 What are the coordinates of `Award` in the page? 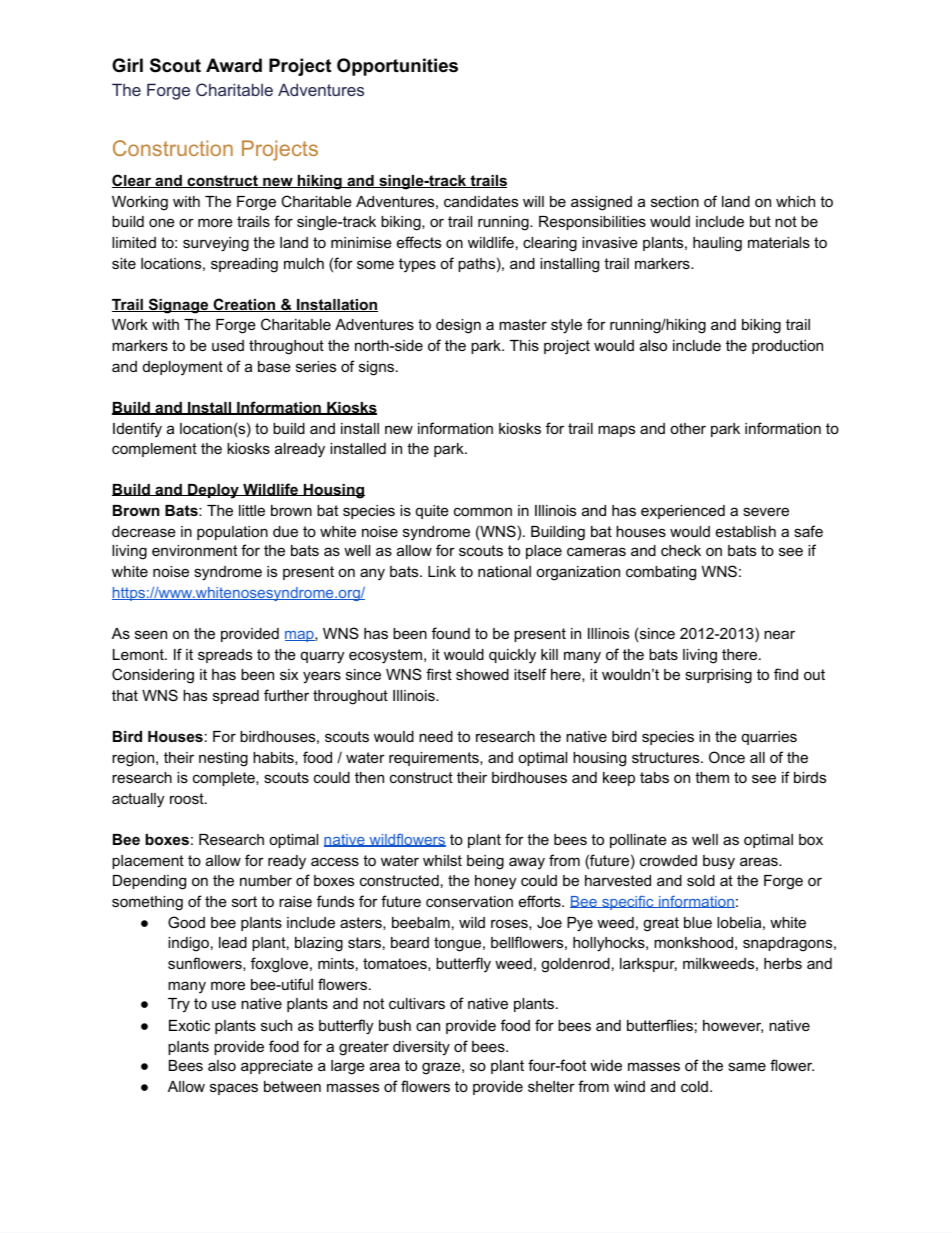 It's located at (234, 65).
